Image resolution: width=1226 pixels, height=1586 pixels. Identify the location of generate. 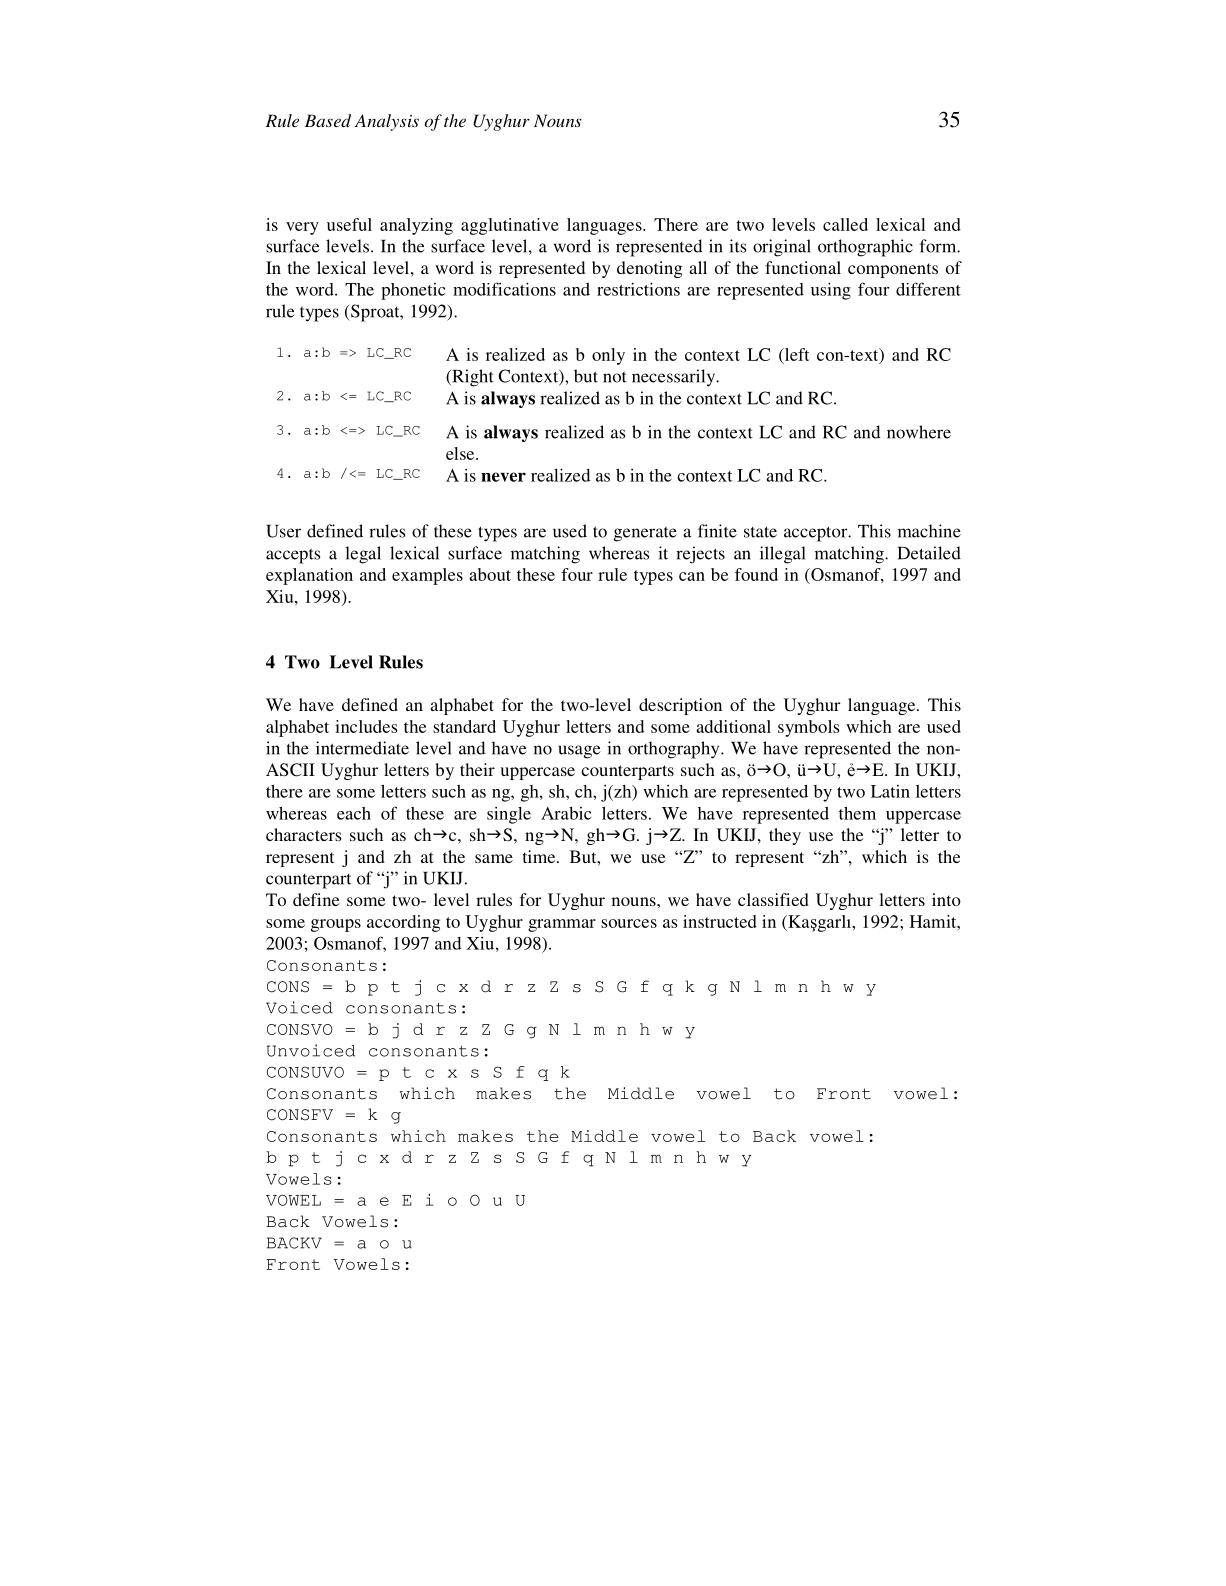
(645, 534).
